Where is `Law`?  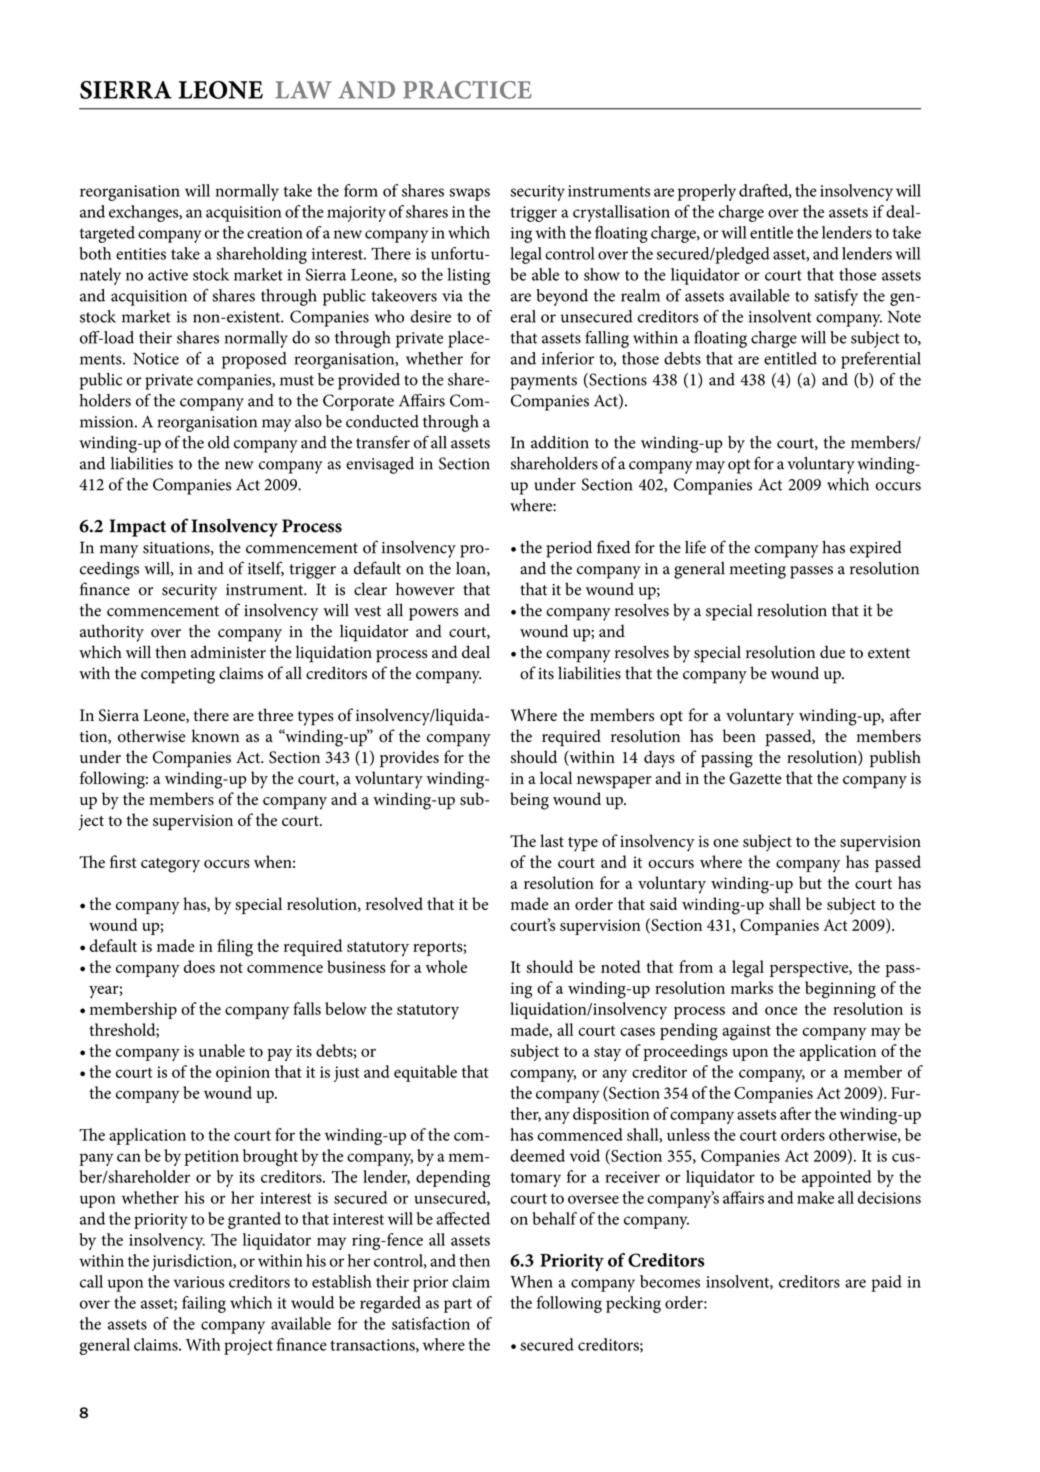 Law is located at coordinates (303, 90).
